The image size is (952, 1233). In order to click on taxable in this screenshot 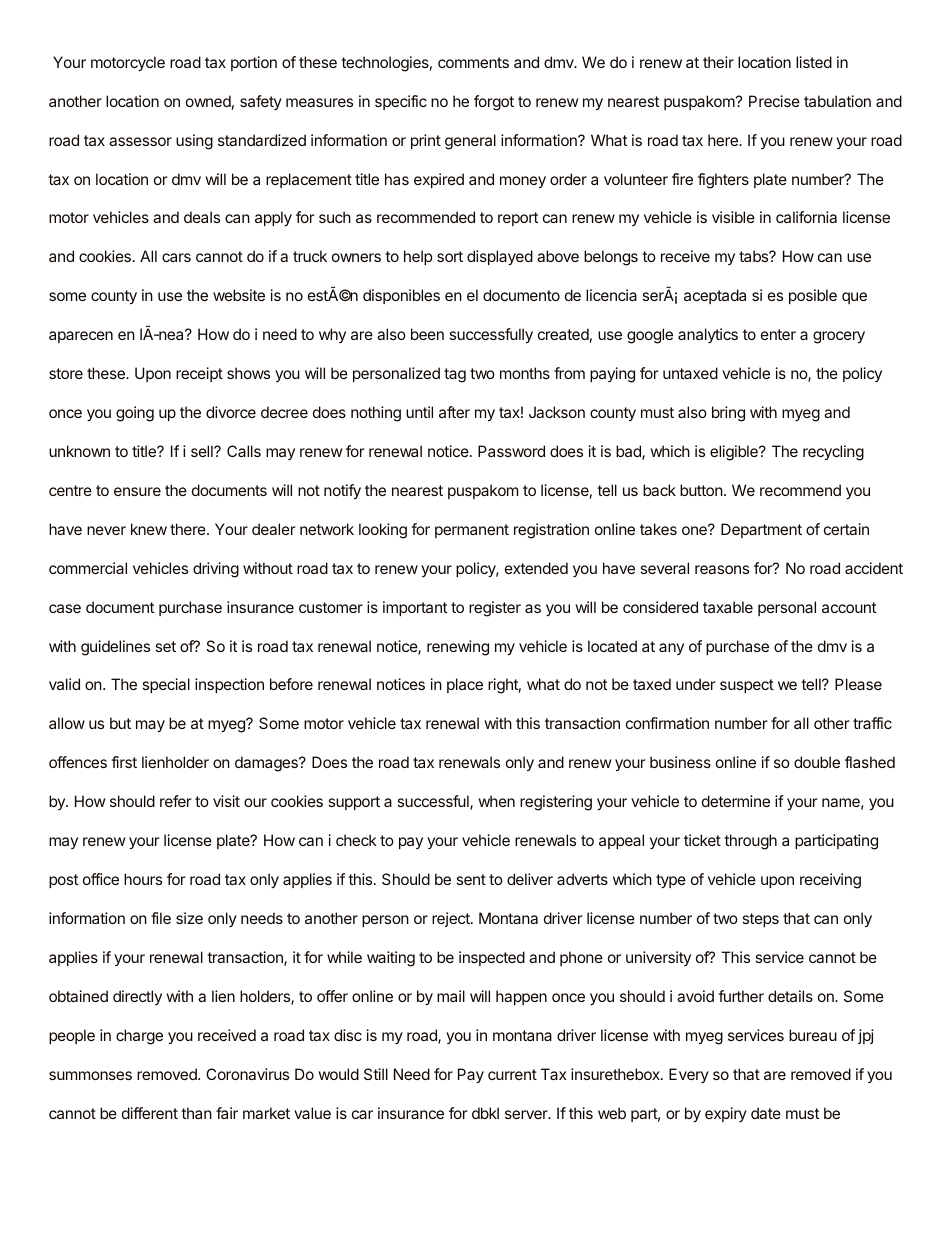, I will do `click(728, 607)`.
